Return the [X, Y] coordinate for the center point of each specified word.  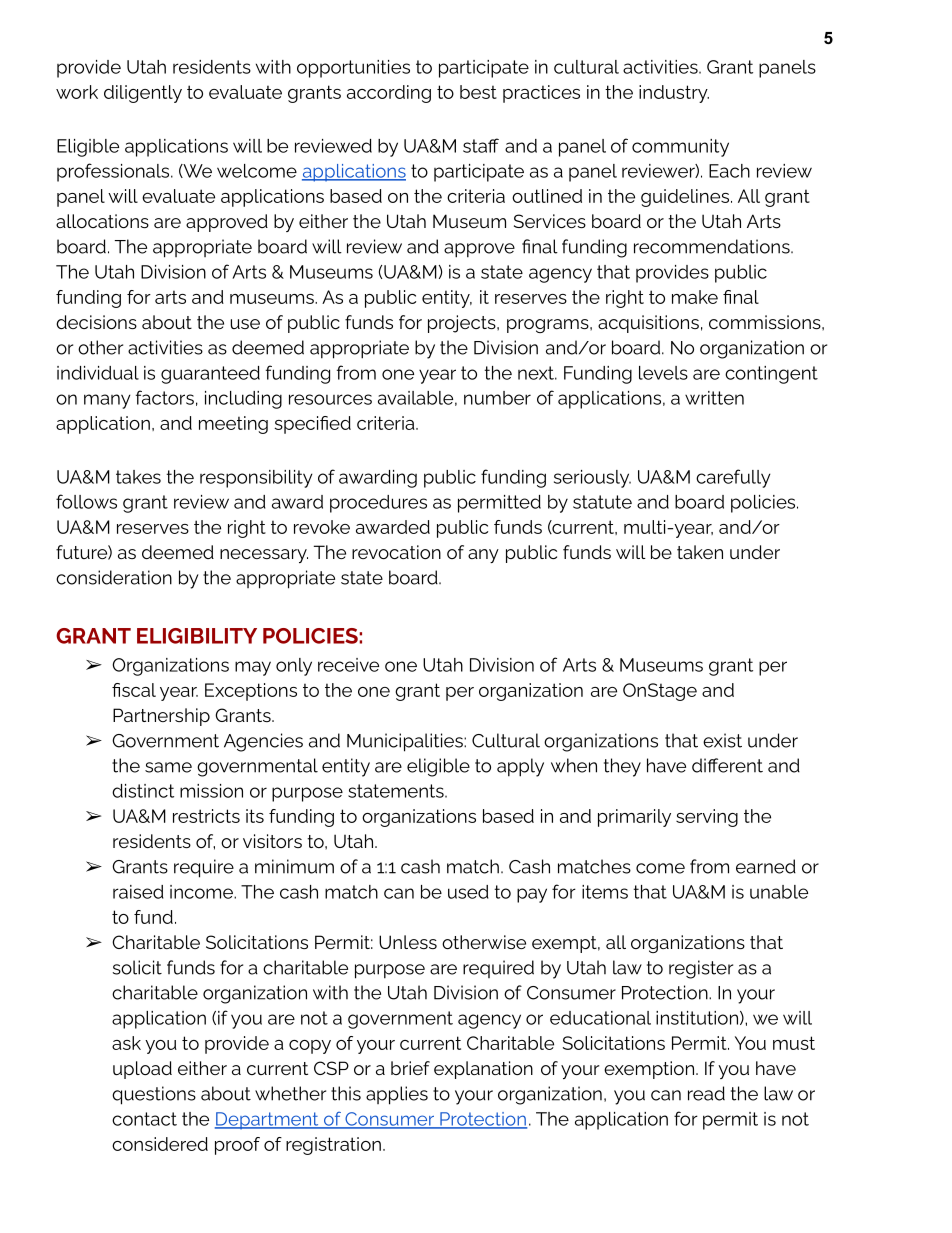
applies [397, 1095]
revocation [396, 552]
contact [144, 1119]
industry [674, 94]
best [478, 92]
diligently [143, 94]
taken [700, 552]
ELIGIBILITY [197, 636]
